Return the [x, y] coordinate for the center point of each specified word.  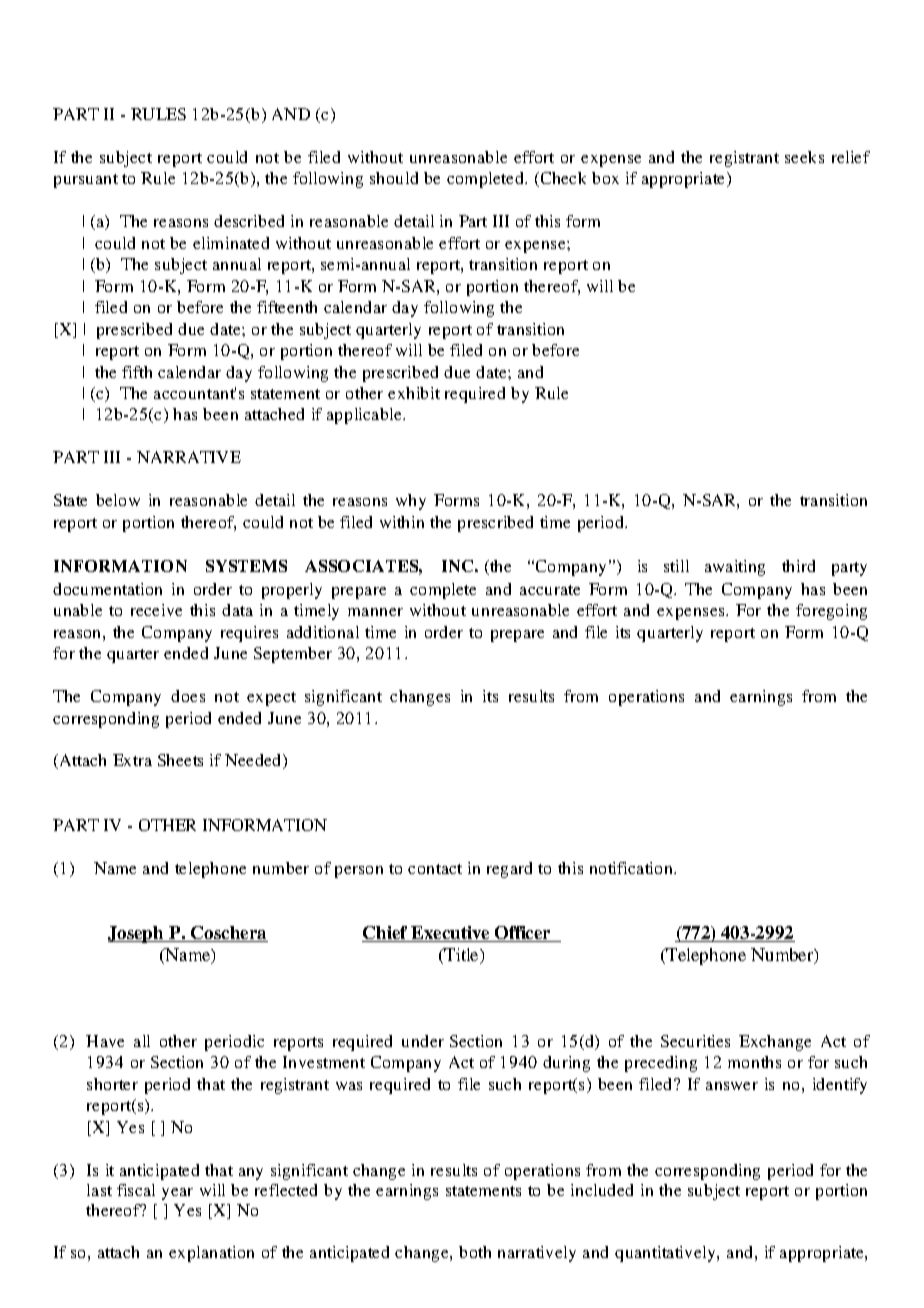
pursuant [86, 181]
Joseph [137, 934]
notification [632, 868]
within [402, 522]
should [394, 178]
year [177, 1194]
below [118, 500]
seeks [804, 157]
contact [435, 869]
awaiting [735, 568]
